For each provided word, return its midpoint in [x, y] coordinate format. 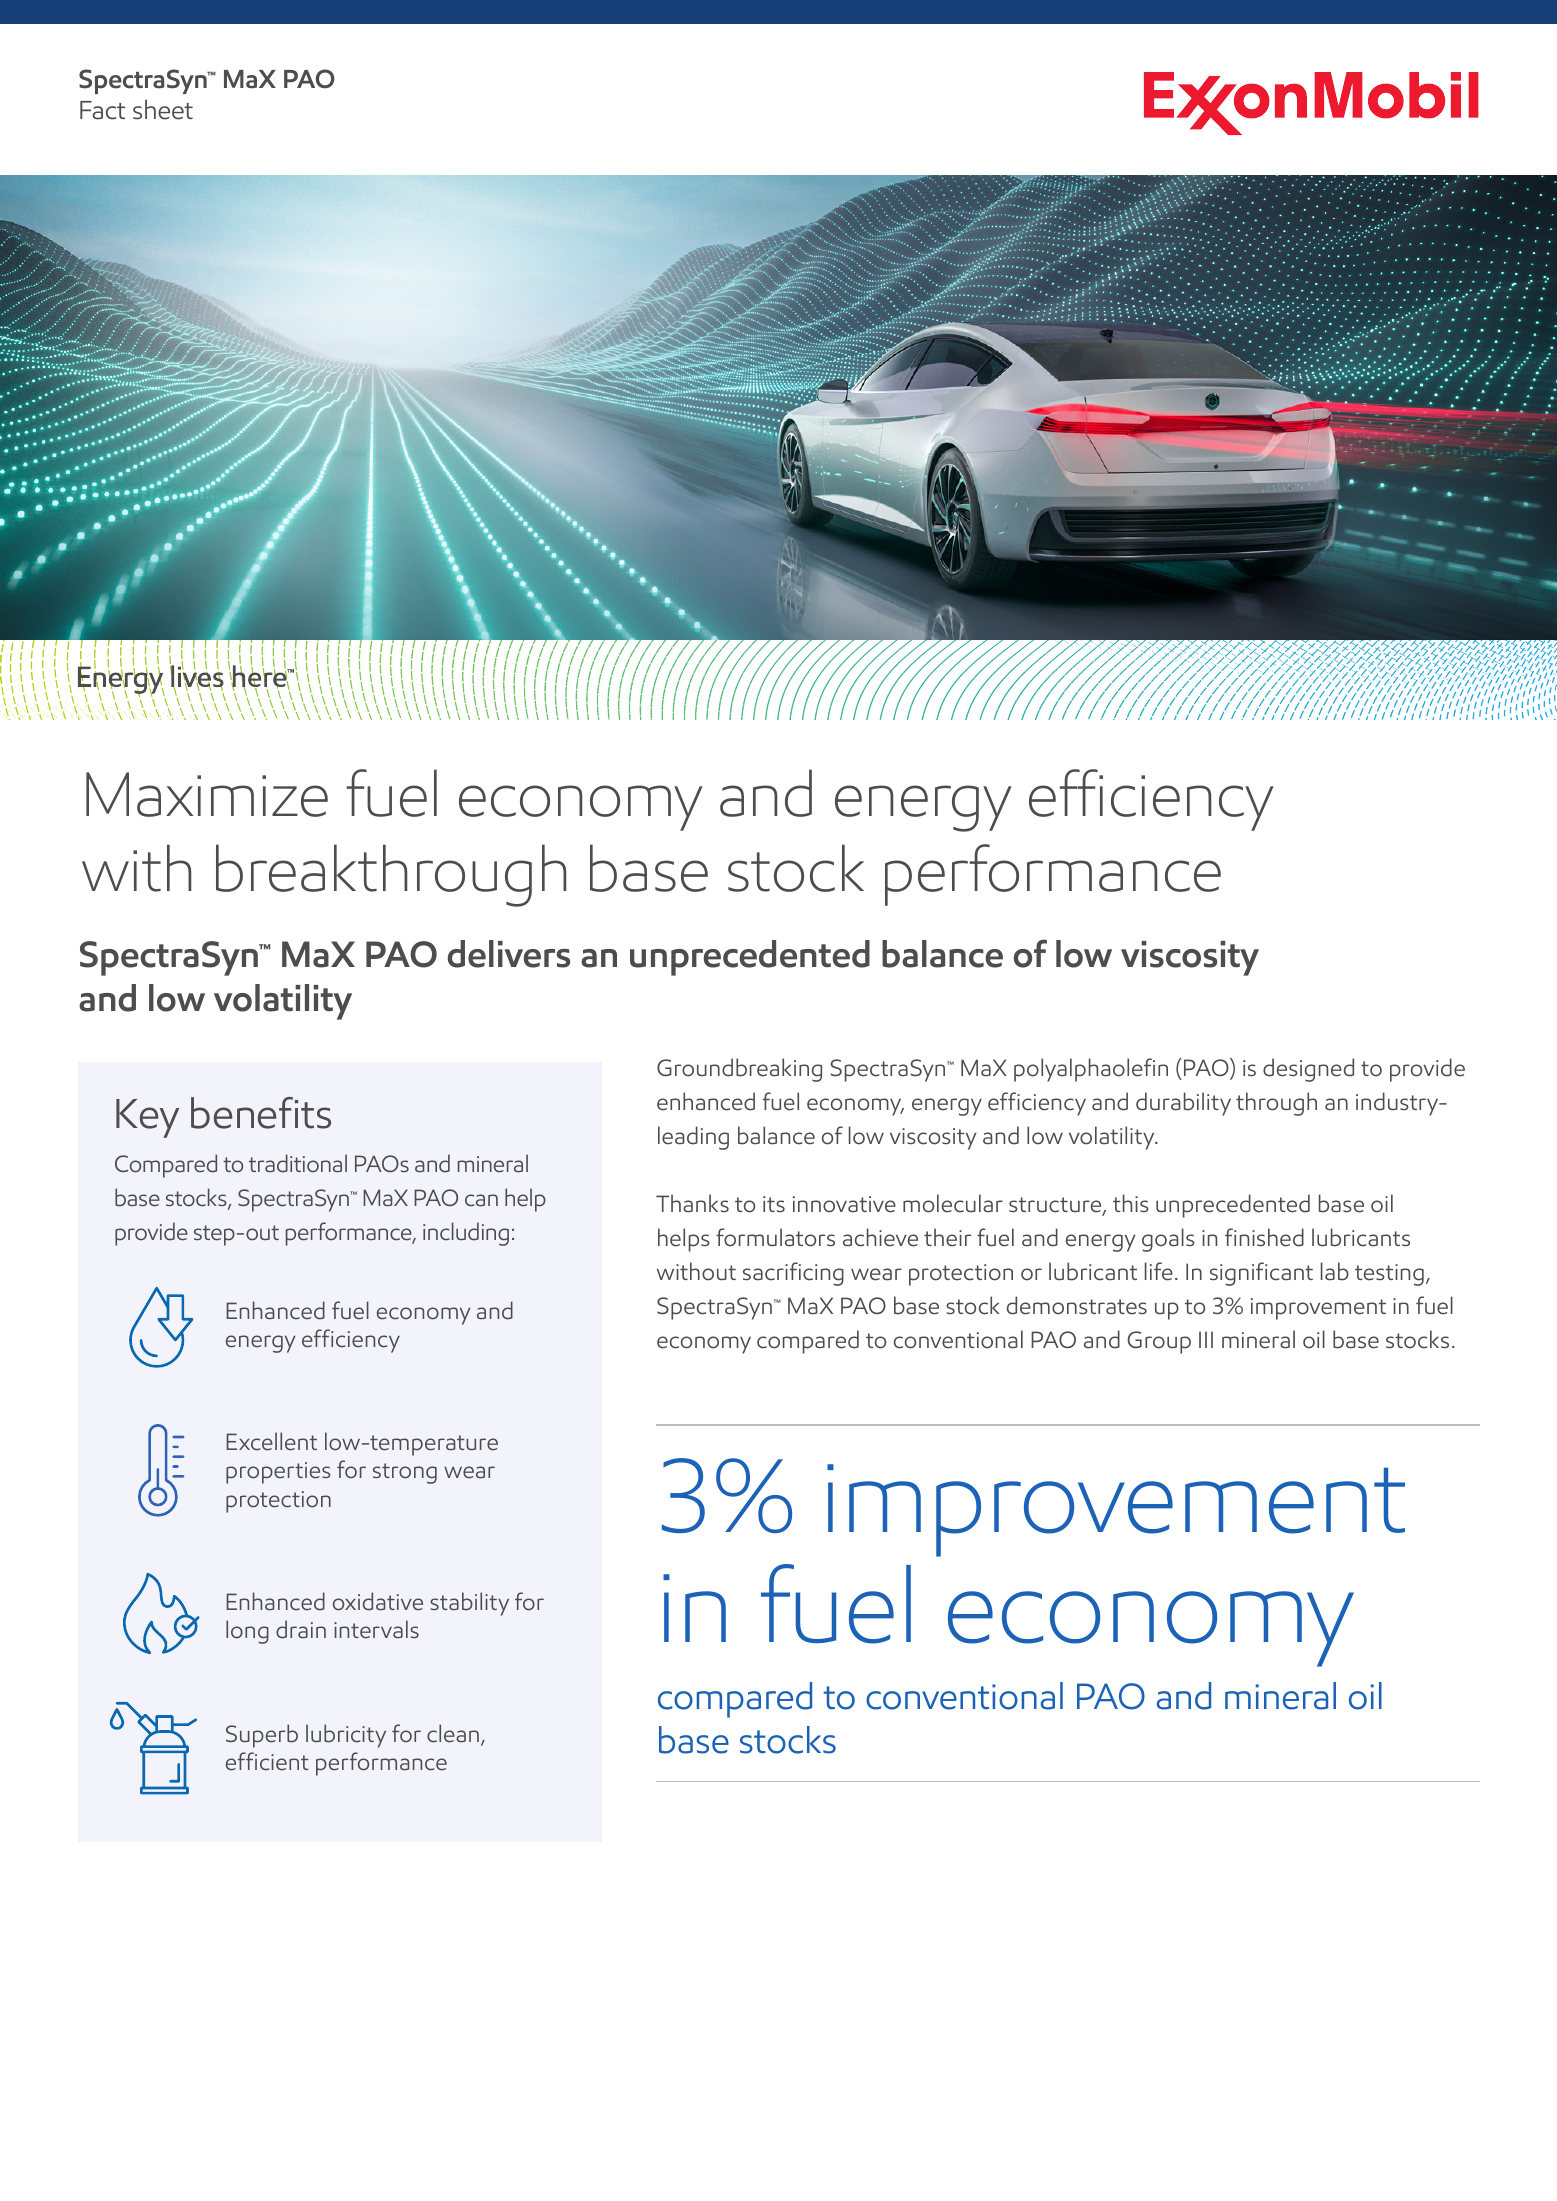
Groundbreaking [739, 1070]
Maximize [207, 794]
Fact [102, 110]
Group [1159, 1342]
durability [1183, 1104]
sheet [163, 109]
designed [1308, 1070]
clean [453, 1733]
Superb [262, 1736]
